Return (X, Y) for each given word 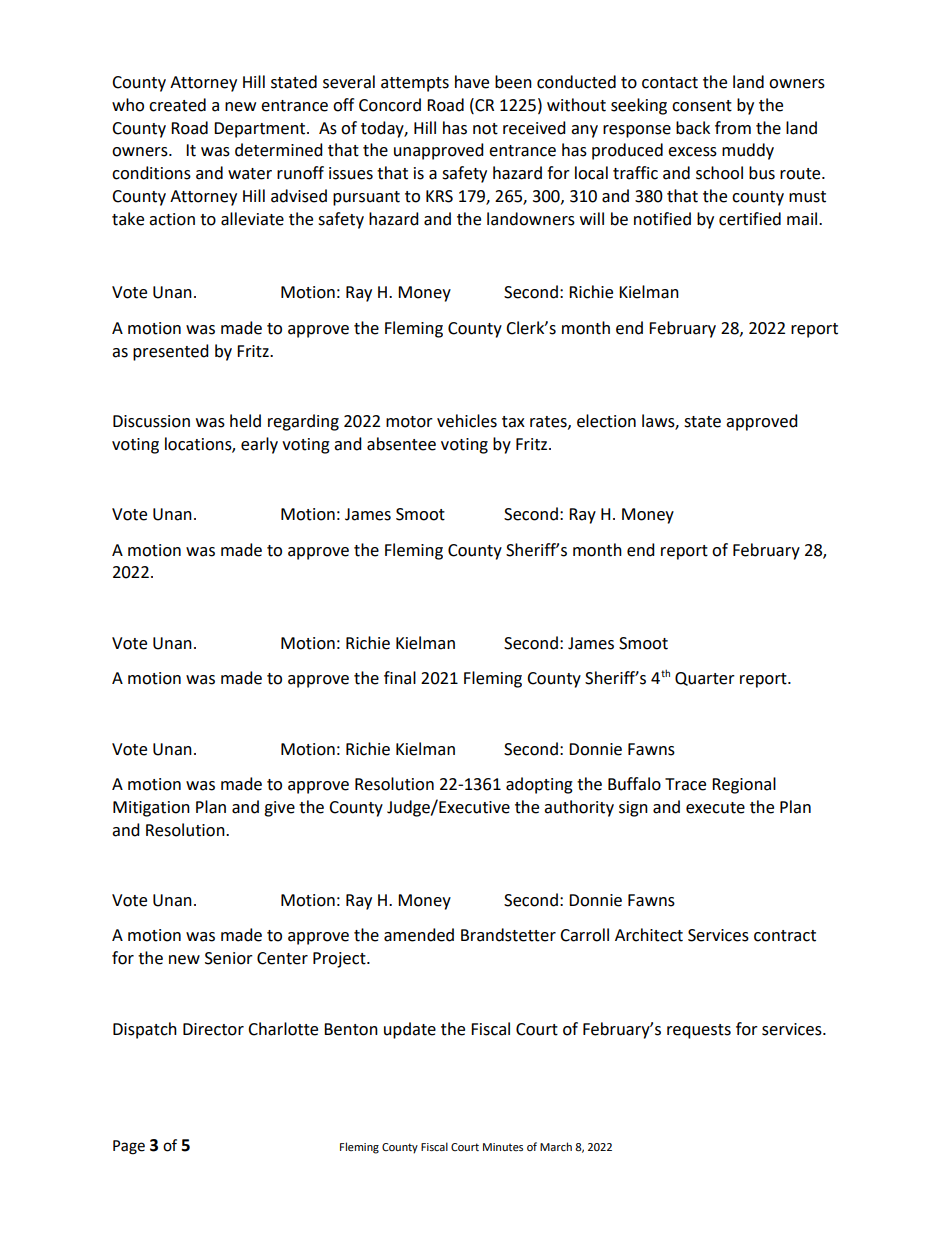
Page (129, 1147)
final (400, 678)
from (733, 128)
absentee (401, 444)
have (472, 82)
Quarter (705, 679)
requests (699, 1031)
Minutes (503, 1147)
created (177, 105)
